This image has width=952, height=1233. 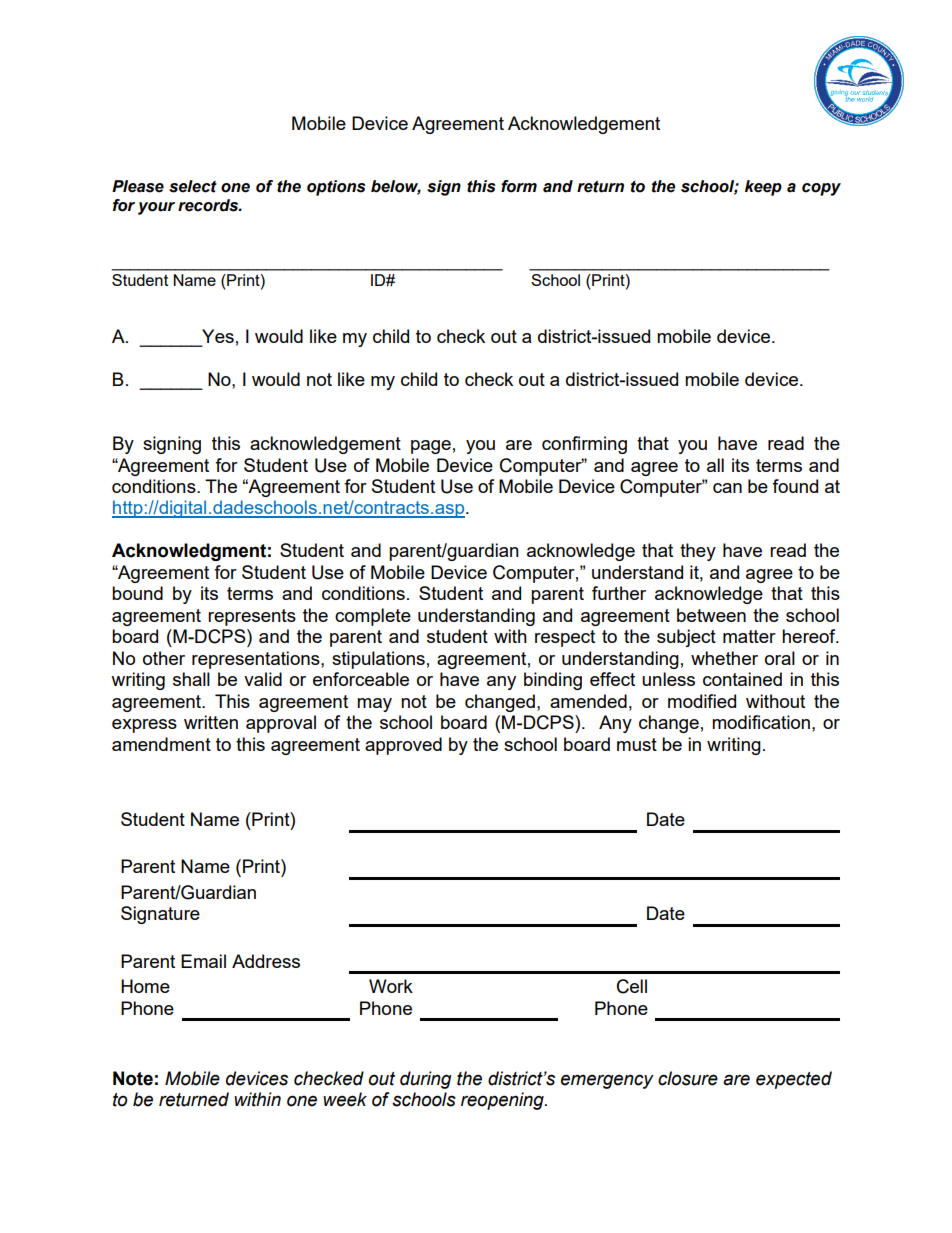 What do you see at coordinates (688, 1078) in the image?
I see `closure` at bounding box center [688, 1078].
